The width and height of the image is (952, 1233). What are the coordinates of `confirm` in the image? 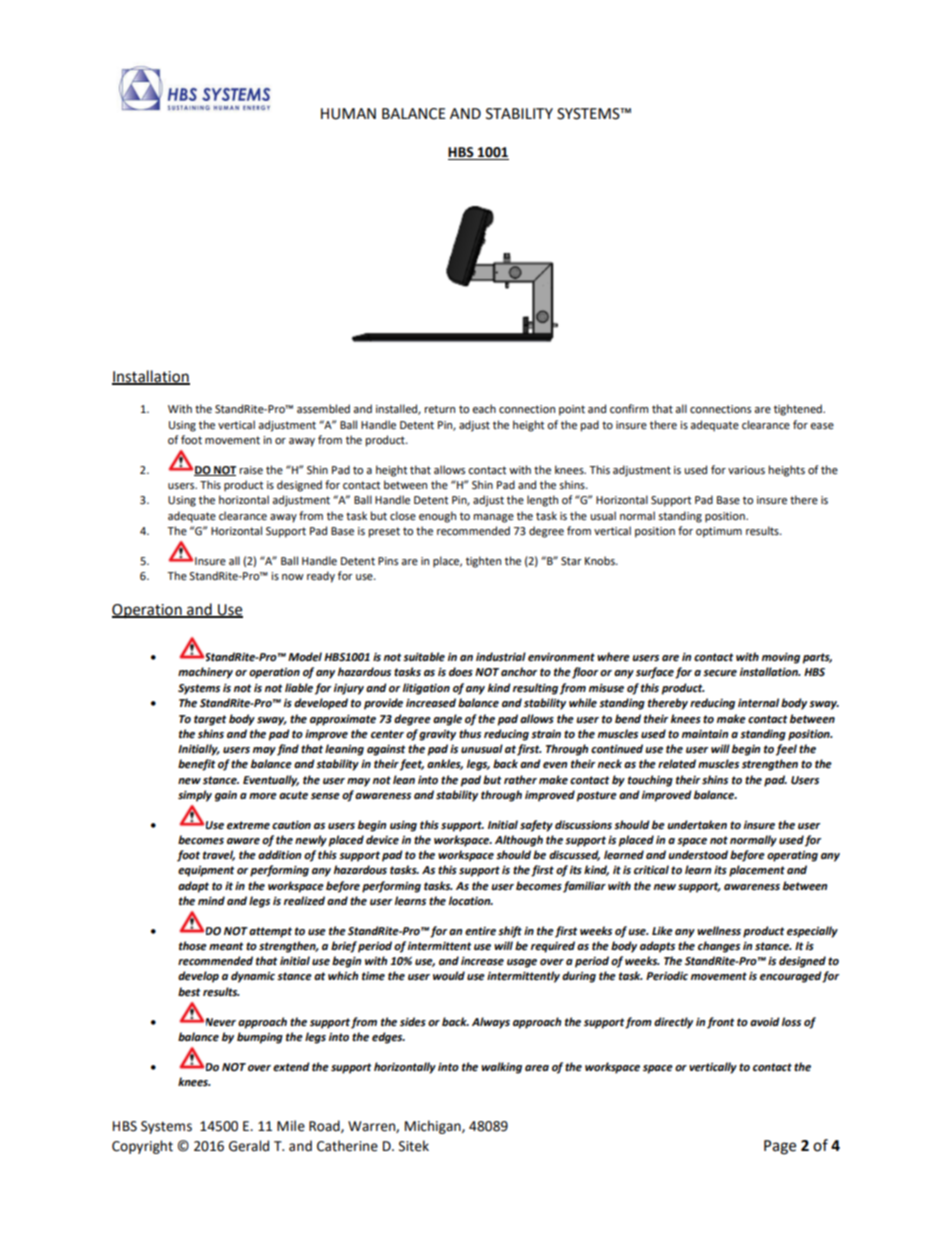 It's located at (629, 408).
